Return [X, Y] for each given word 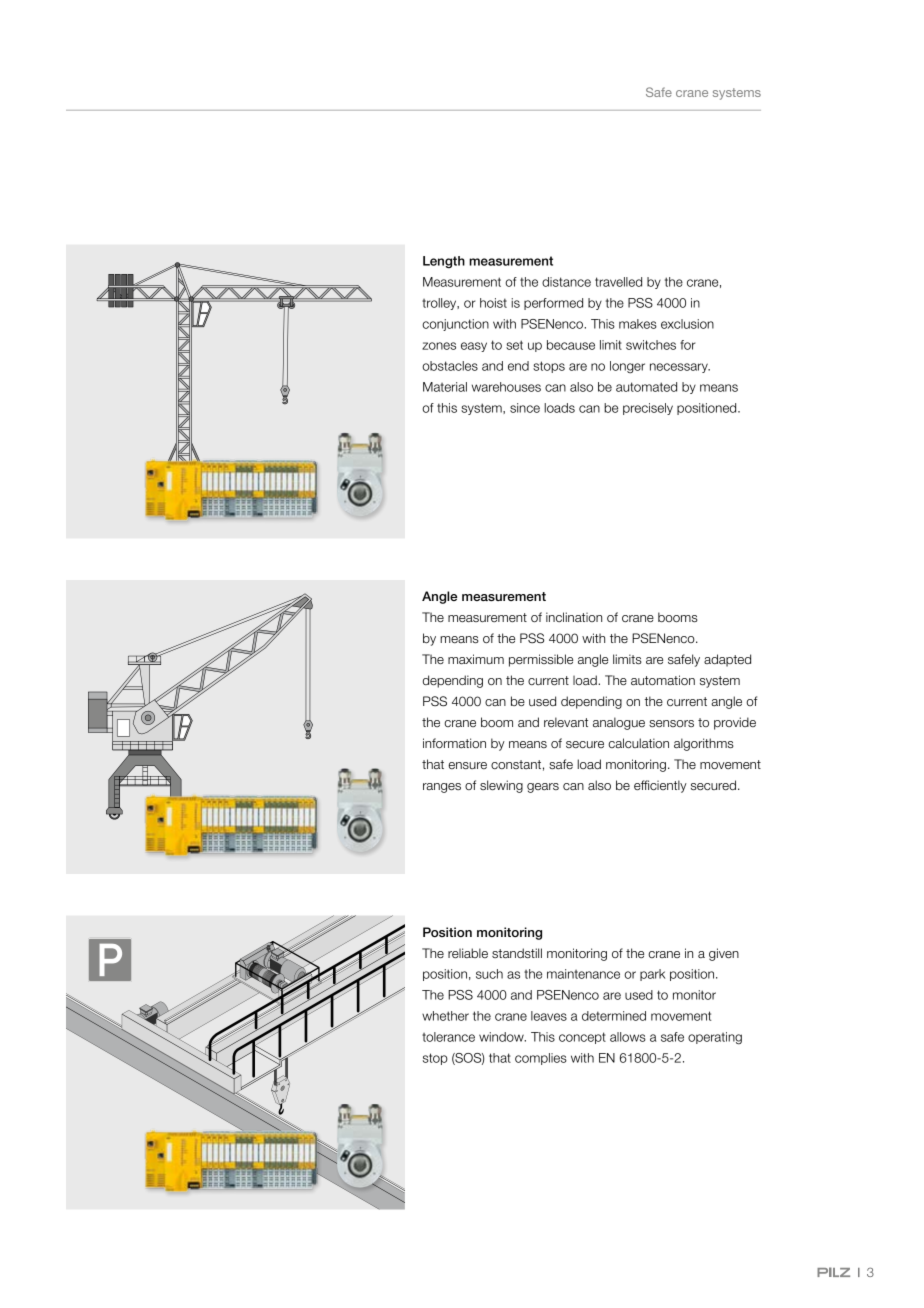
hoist [493, 303]
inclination [574, 617]
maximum [476, 659]
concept [582, 1038]
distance [566, 282]
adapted [727, 660]
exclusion [687, 324]
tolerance [448, 1037]
